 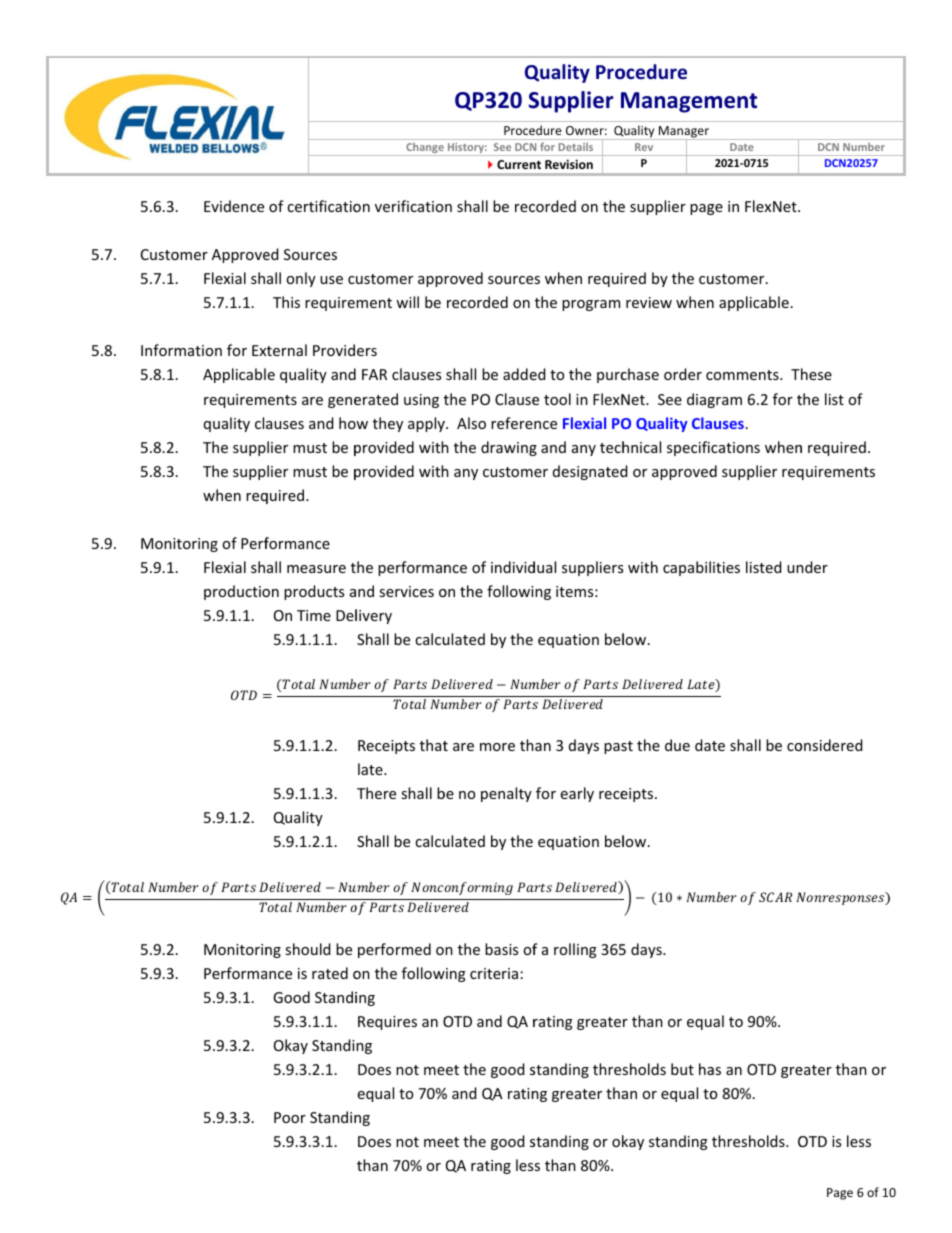 I want to click on Poor, so click(x=290, y=1117).
